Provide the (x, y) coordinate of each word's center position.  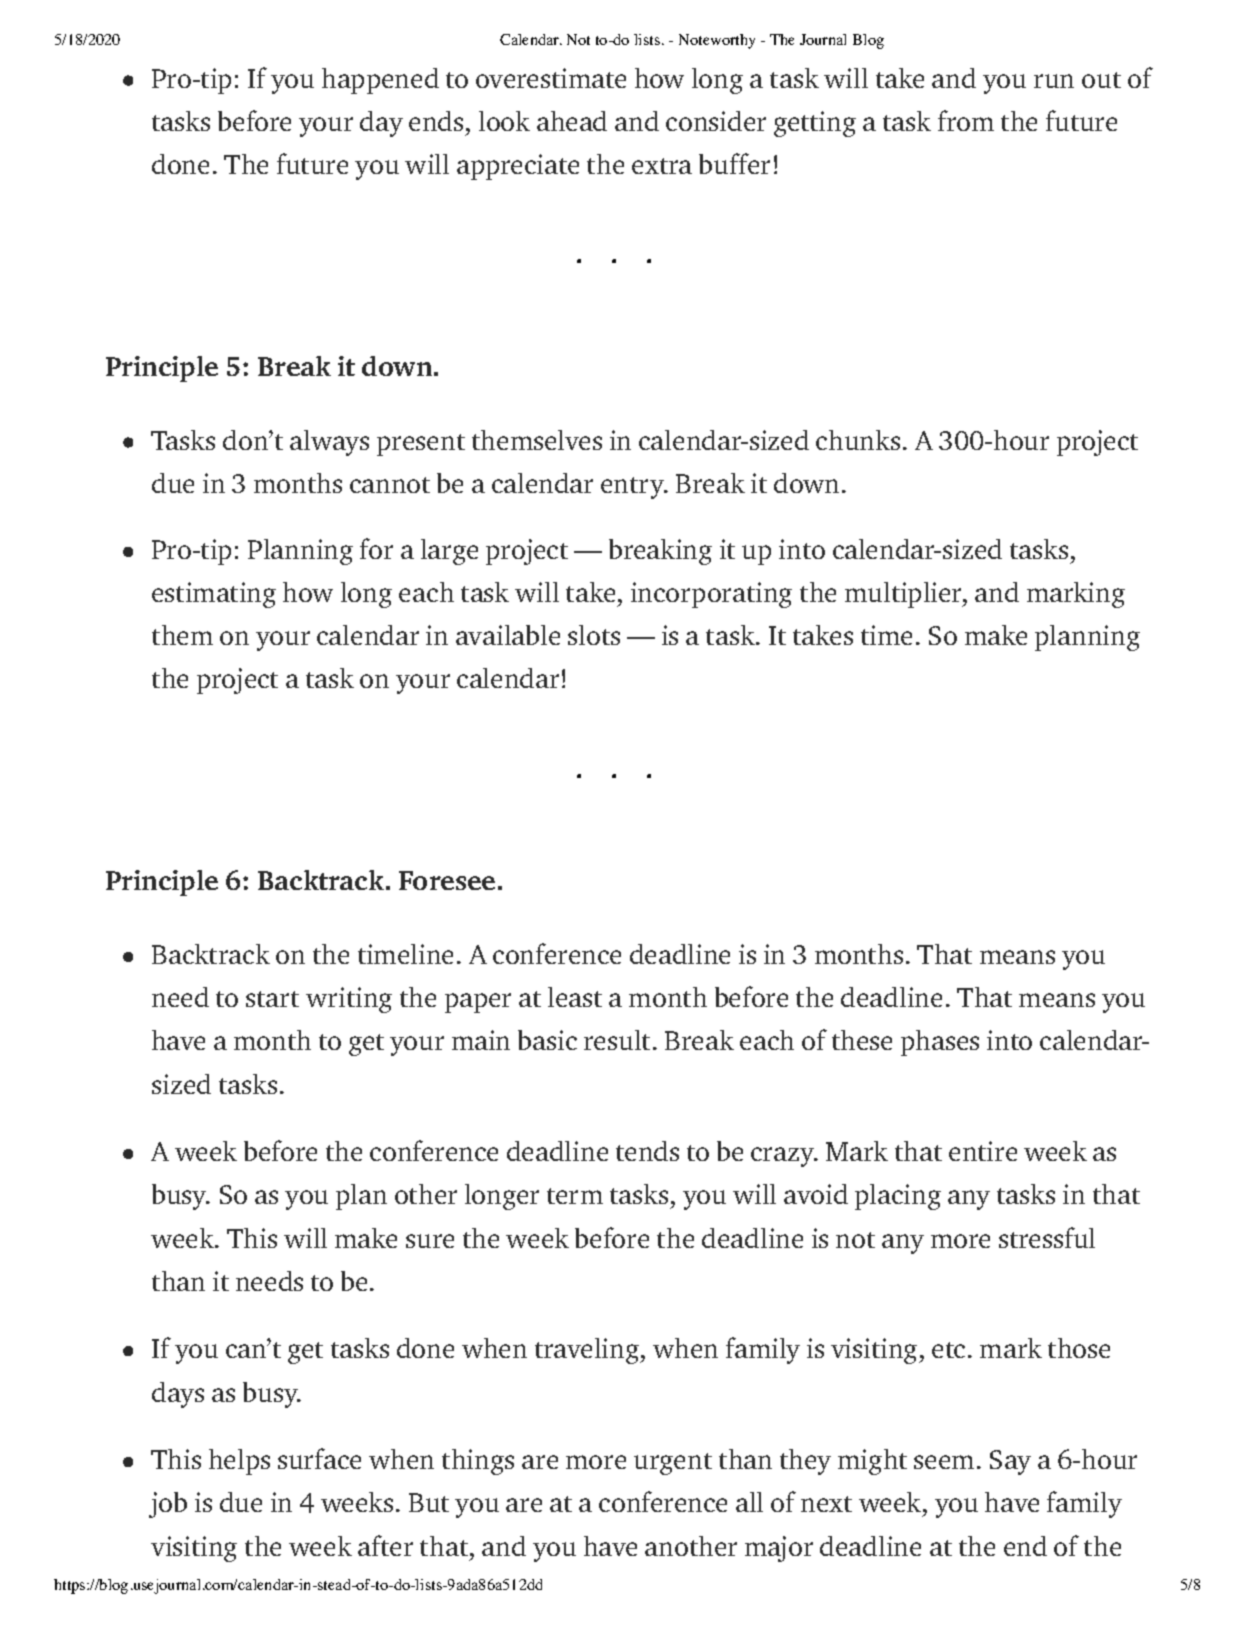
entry (634, 488)
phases (940, 1043)
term (575, 1196)
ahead (572, 121)
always (329, 443)
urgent (673, 1464)
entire (983, 1151)
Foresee (447, 880)
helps (239, 1462)
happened (380, 81)
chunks (858, 440)
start (272, 999)
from (966, 120)
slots (594, 635)
